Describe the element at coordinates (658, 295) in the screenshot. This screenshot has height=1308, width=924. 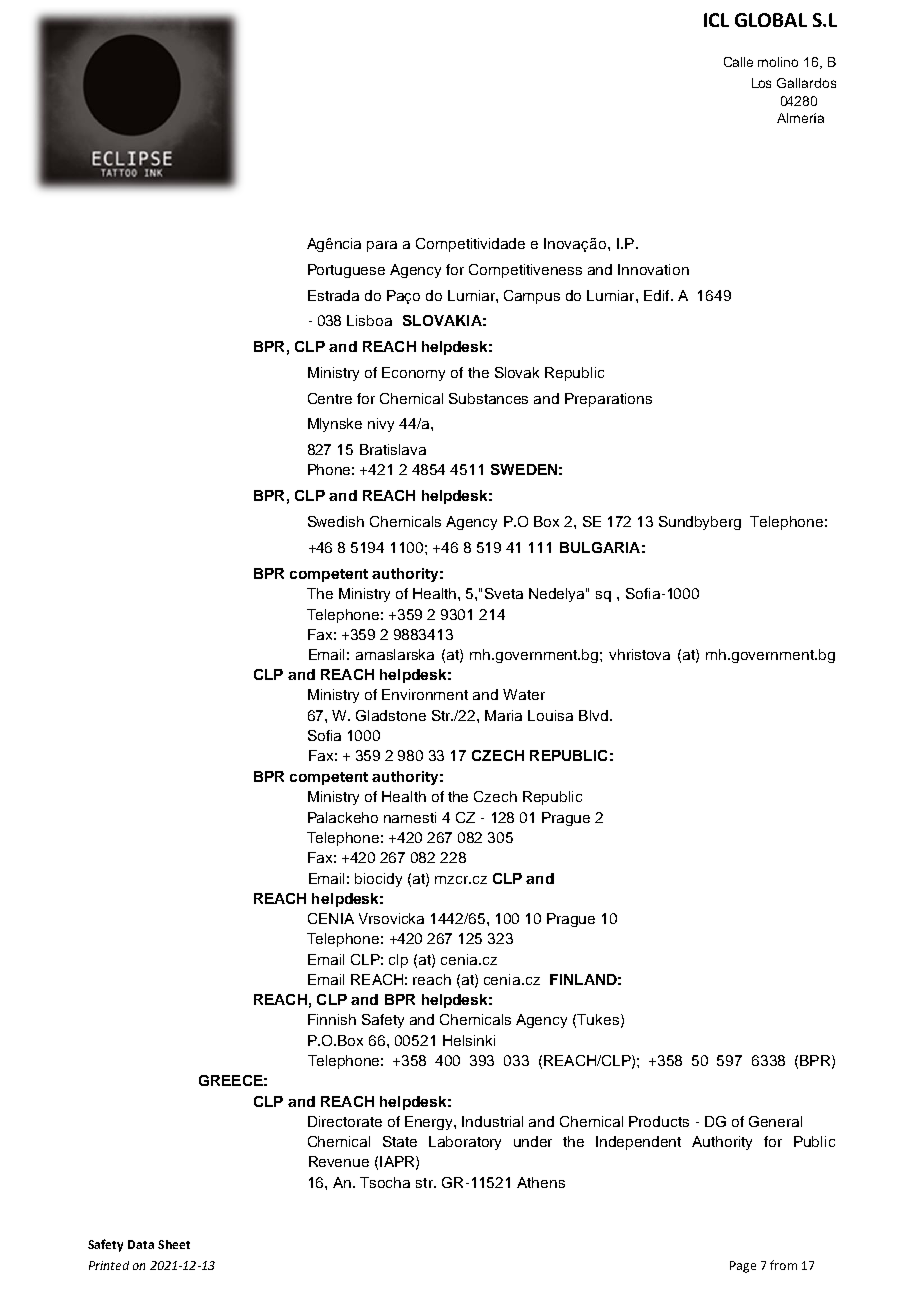
I see `Edif` at that location.
